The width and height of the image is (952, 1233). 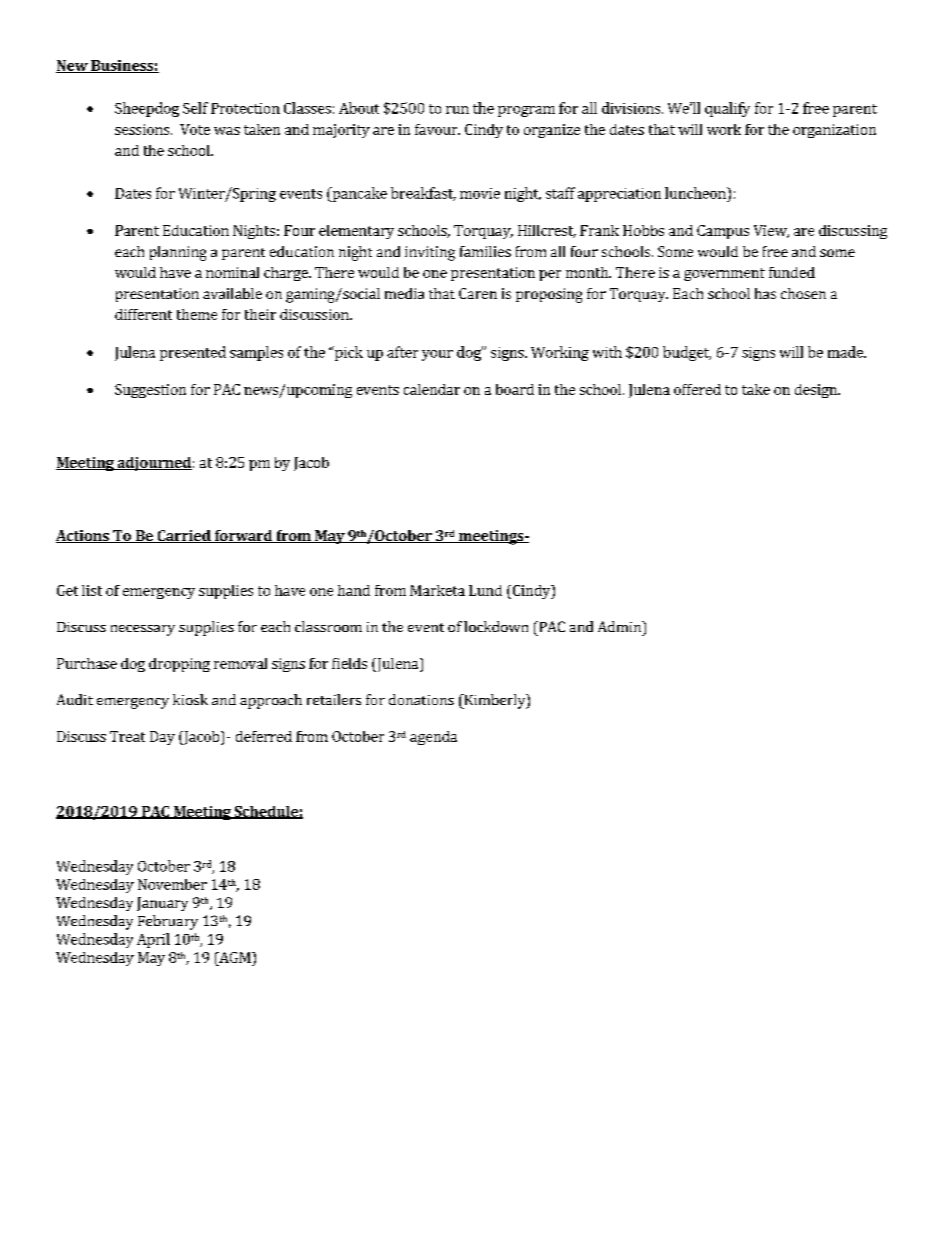 What do you see at coordinates (168, 922) in the image?
I see `February` at bounding box center [168, 922].
